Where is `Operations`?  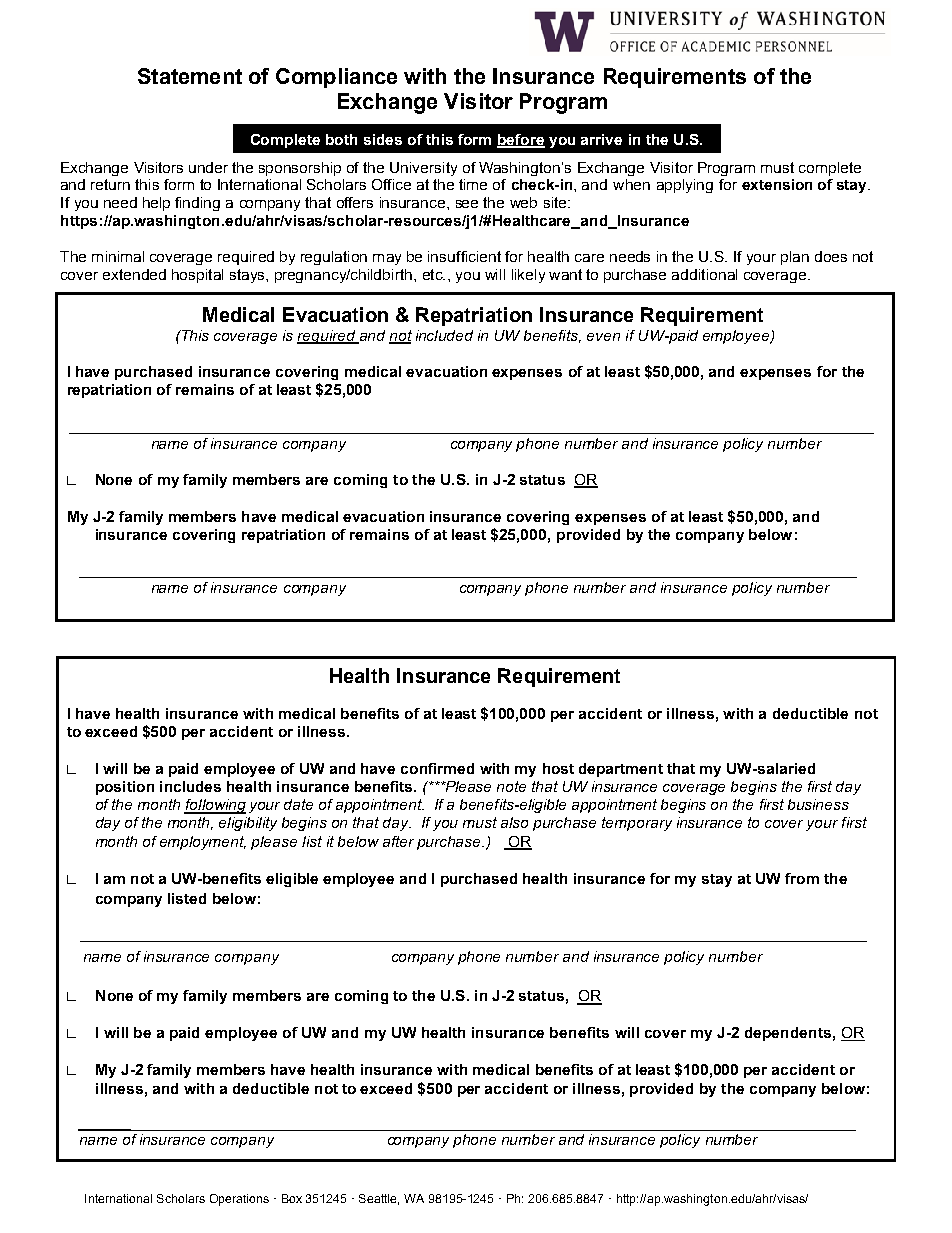
Operations is located at coordinates (239, 1200).
